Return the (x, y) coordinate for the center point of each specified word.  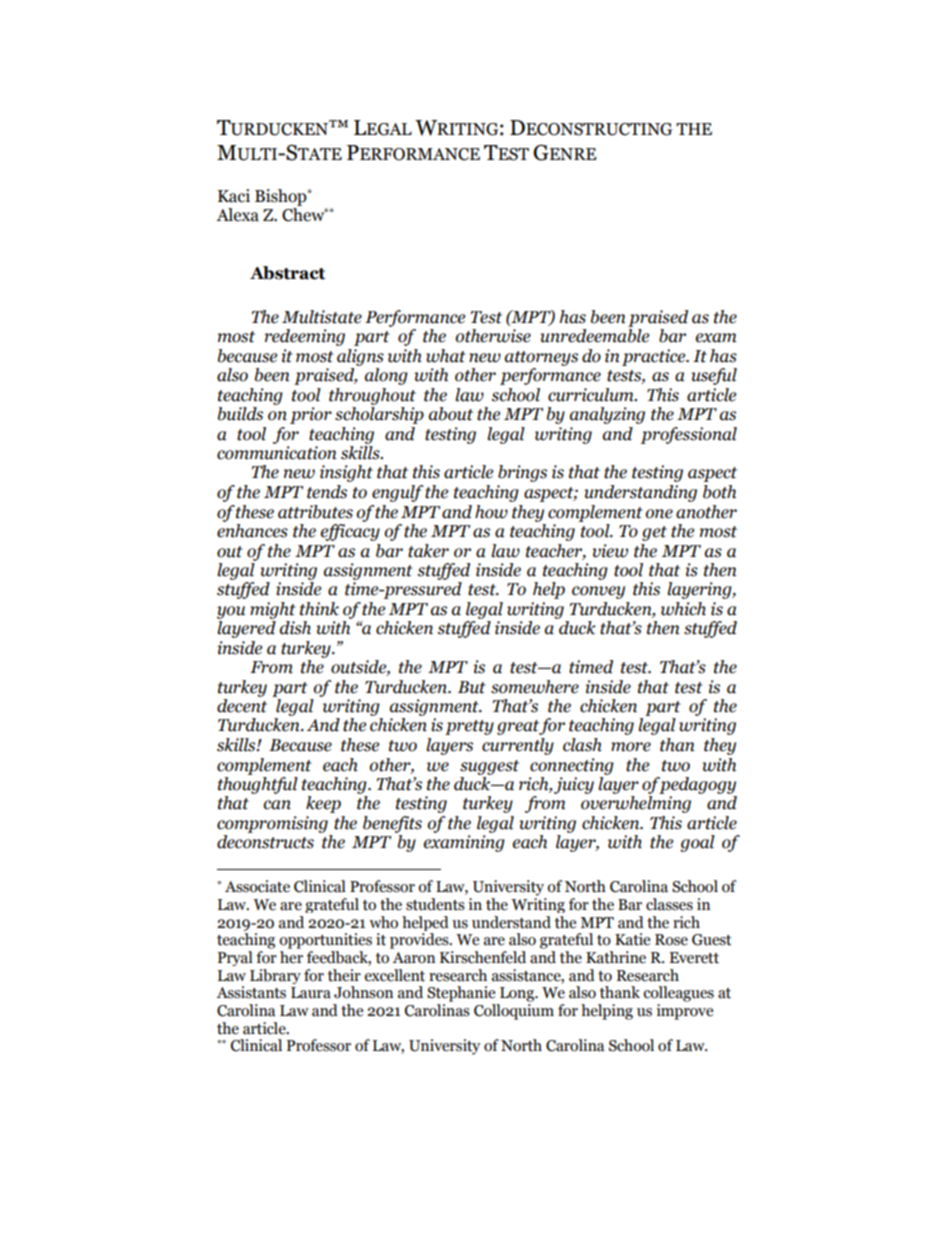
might (273, 610)
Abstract (287, 273)
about (451, 414)
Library (275, 976)
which (683, 609)
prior (311, 415)
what (446, 356)
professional (689, 435)
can (277, 805)
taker (428, 551)
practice (655, 357)
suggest (489, 767)
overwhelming (636, 804)
